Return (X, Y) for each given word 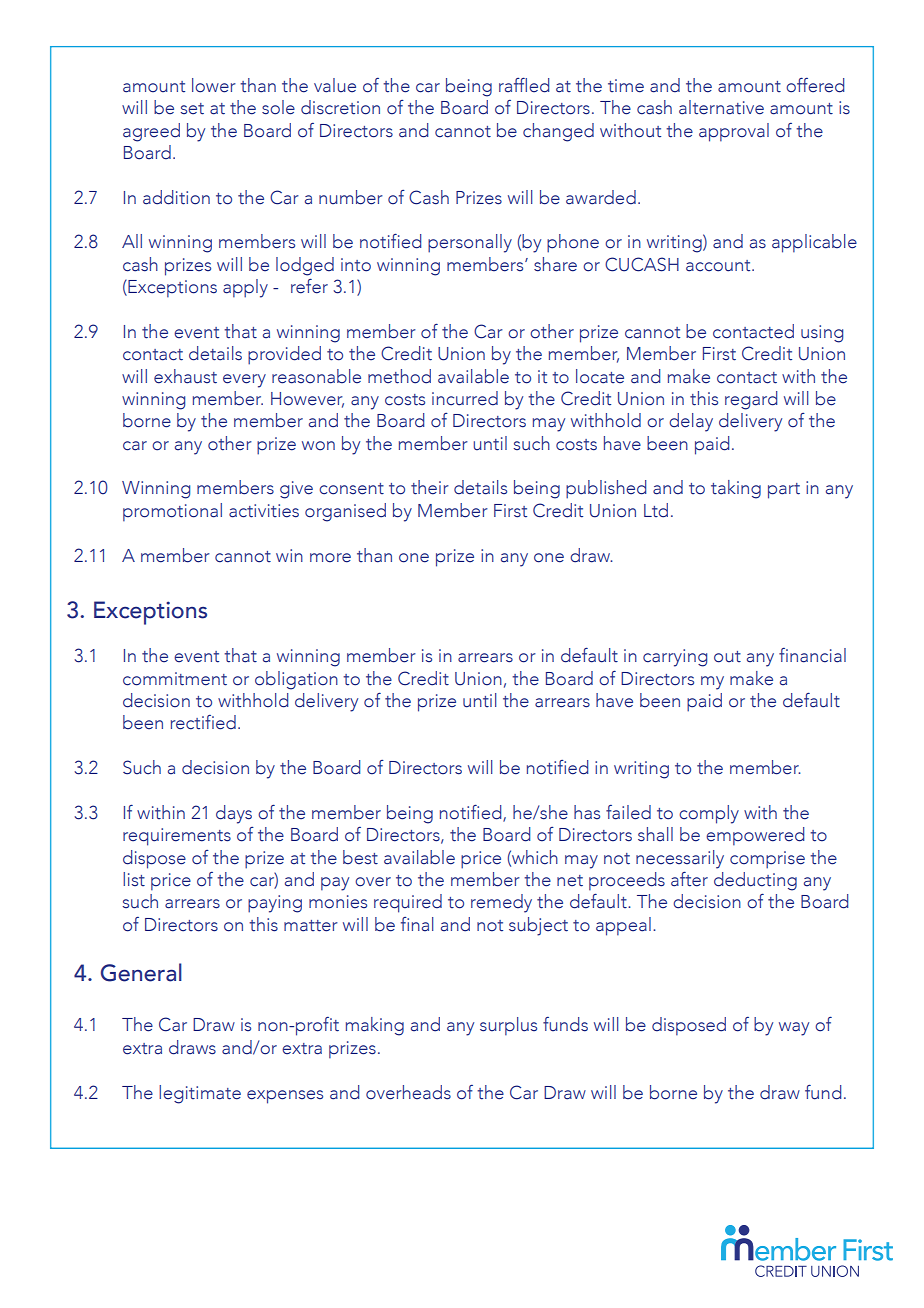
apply (245, 288)
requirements (177, 837)
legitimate (200, 1094)
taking (736, 489)
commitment (175, 679)
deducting (755, 881)
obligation (296, 680)
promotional (172, 512)
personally (470, 243)
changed (558, 132)
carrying (675, 658)
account (719, 266)
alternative (721, 107)
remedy (501, 903)
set (192, 109)
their (430, 487)
